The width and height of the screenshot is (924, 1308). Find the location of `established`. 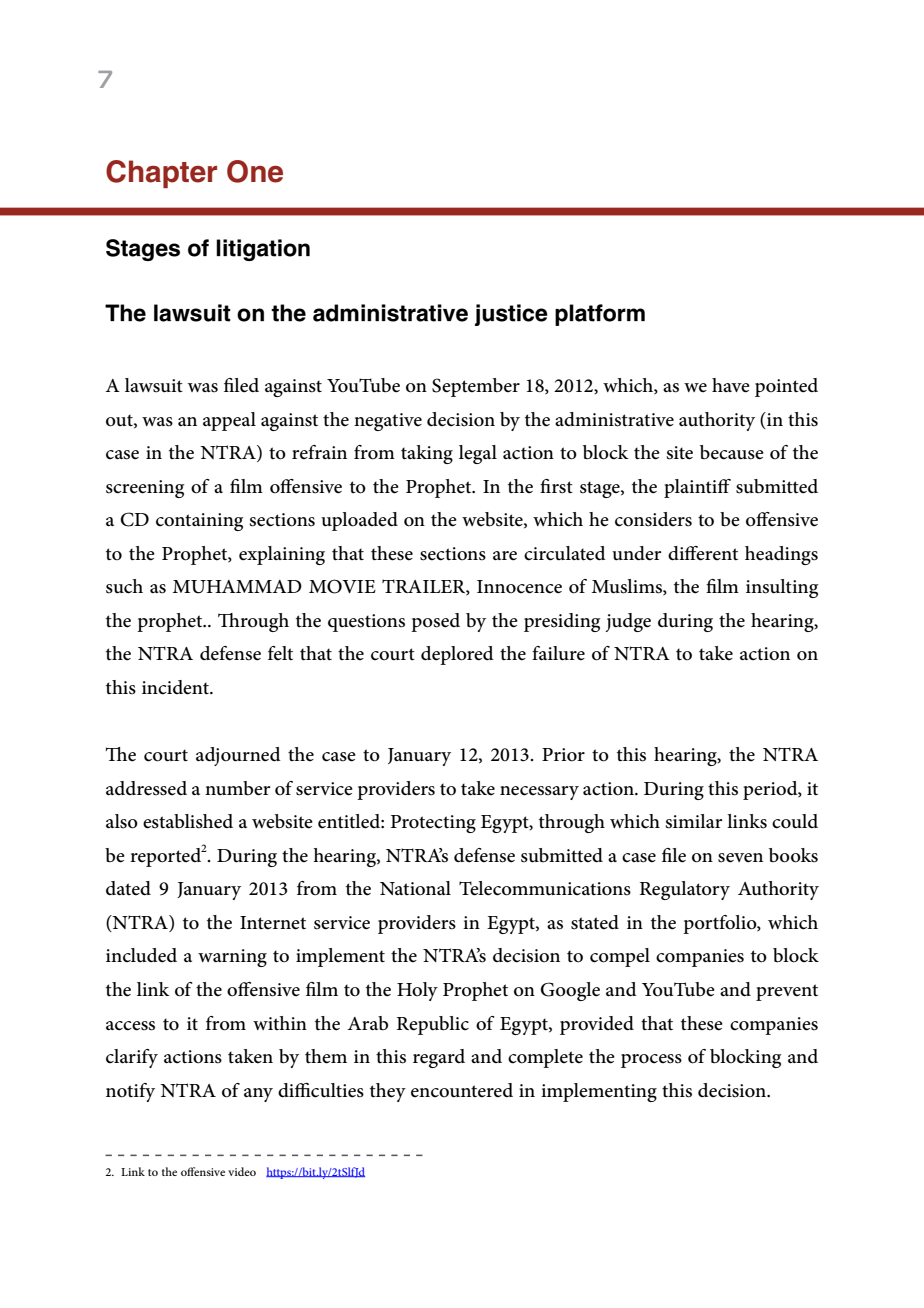

established is located at coordinates (188, 821).
